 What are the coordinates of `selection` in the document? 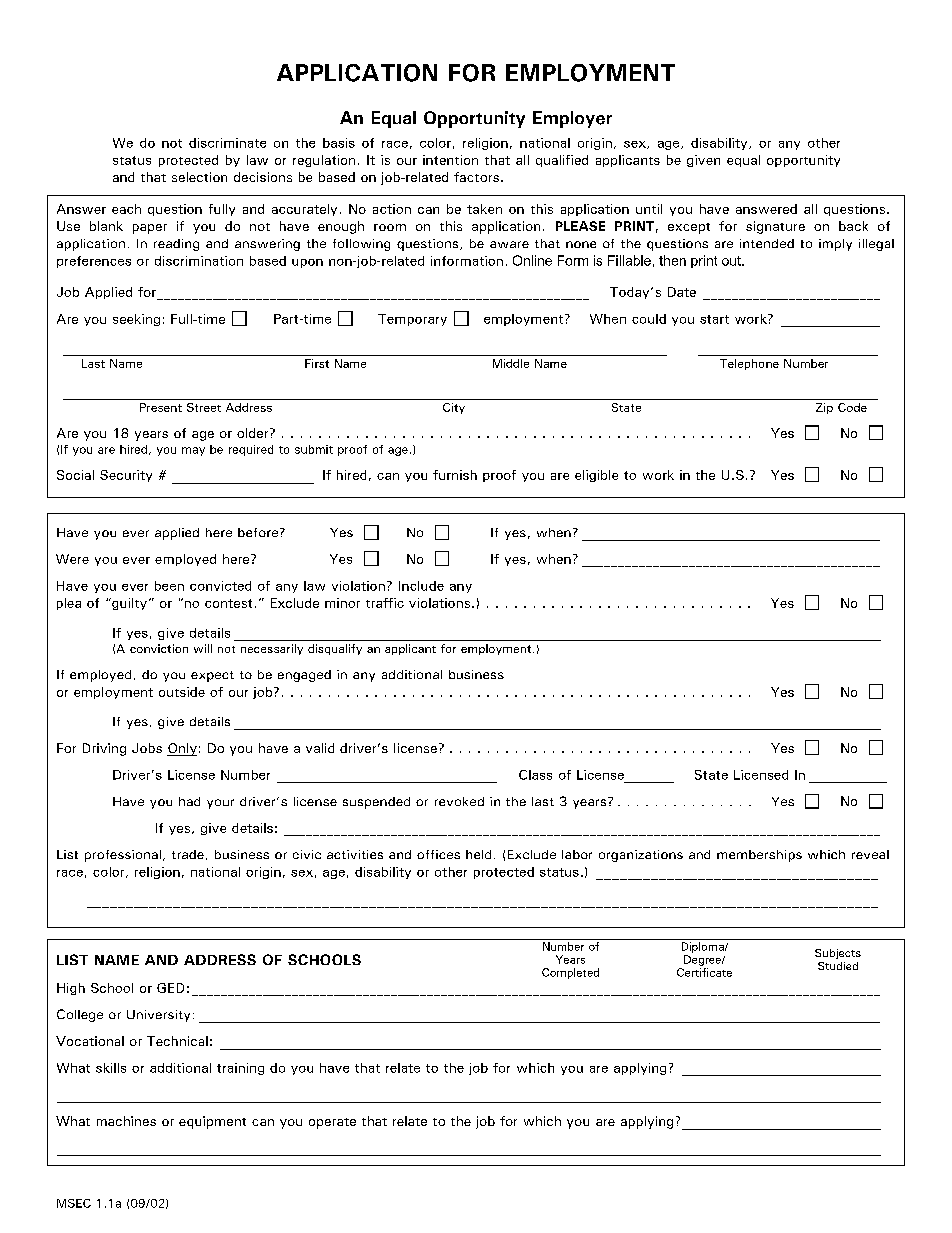 It's located at (199, 177).
